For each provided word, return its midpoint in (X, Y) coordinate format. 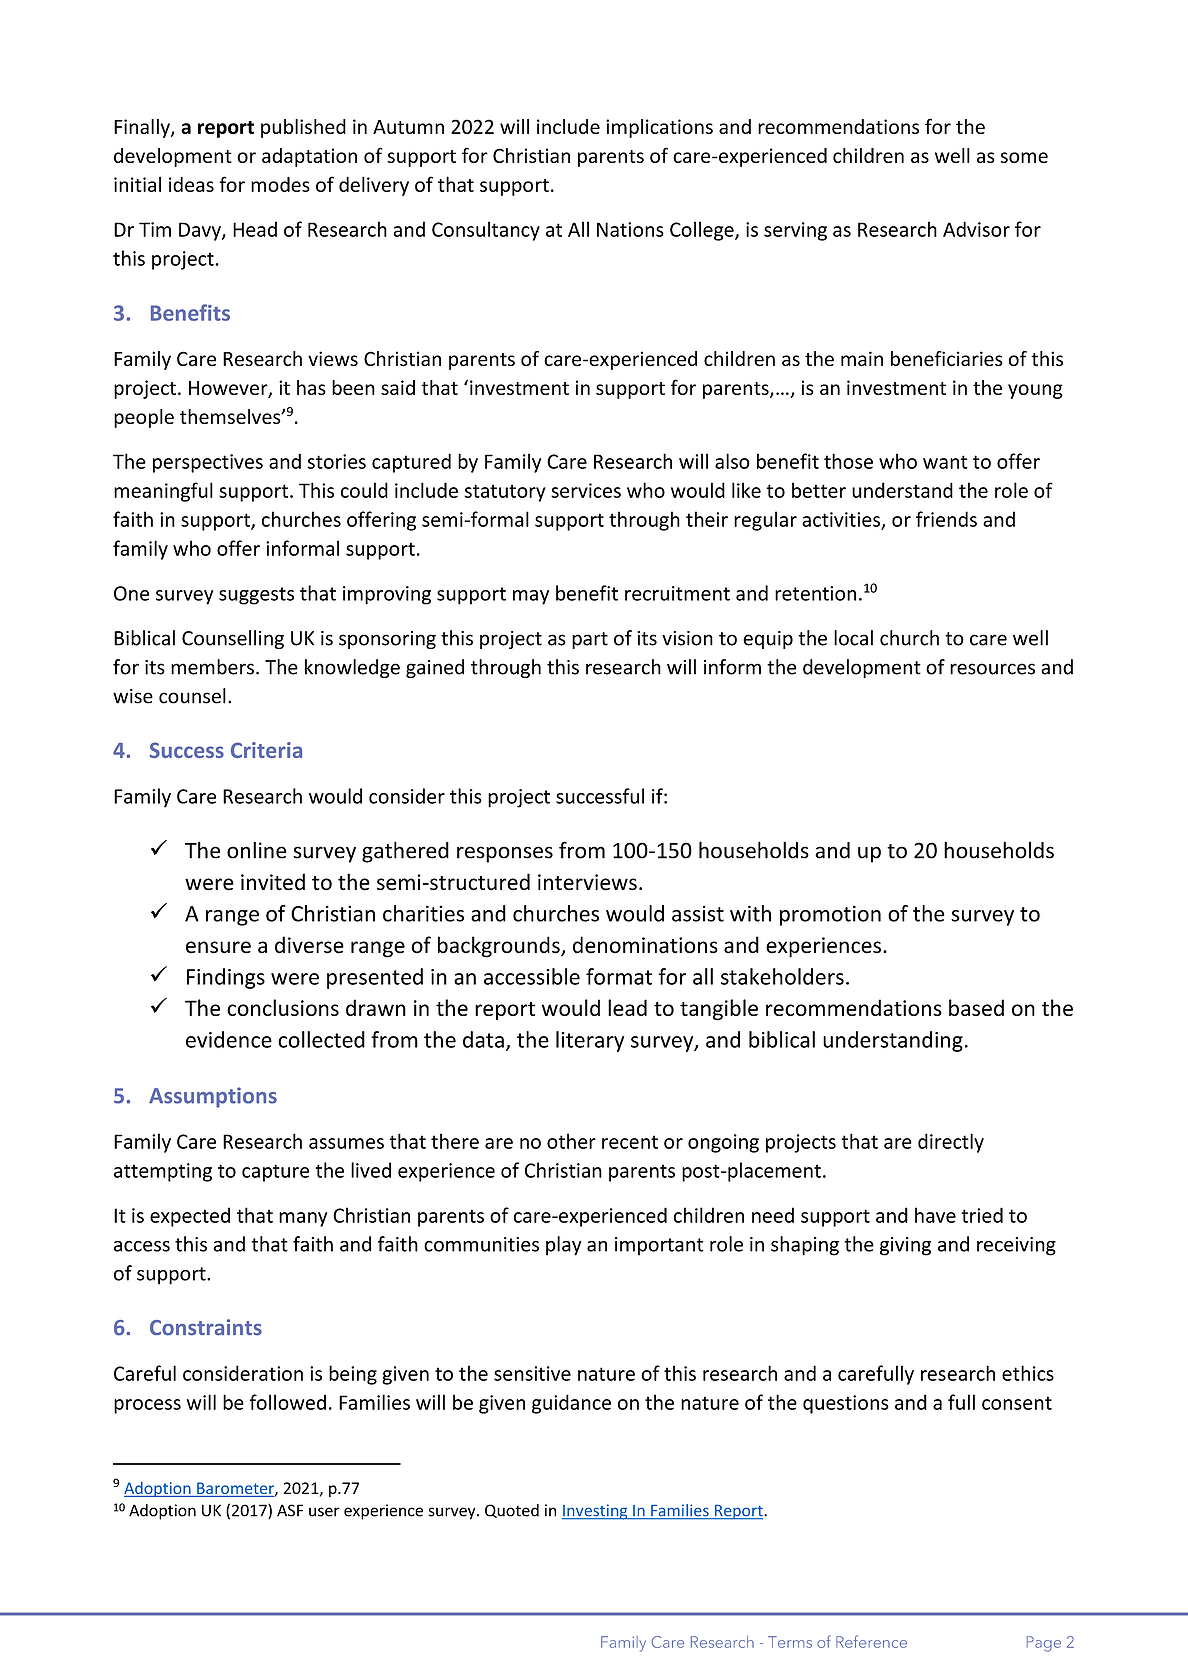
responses (505, 854)
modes (280, 184)
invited (273, 882)
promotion (830, 915)
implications (659, 128)
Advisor (976, 229)
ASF (290, 1510)
